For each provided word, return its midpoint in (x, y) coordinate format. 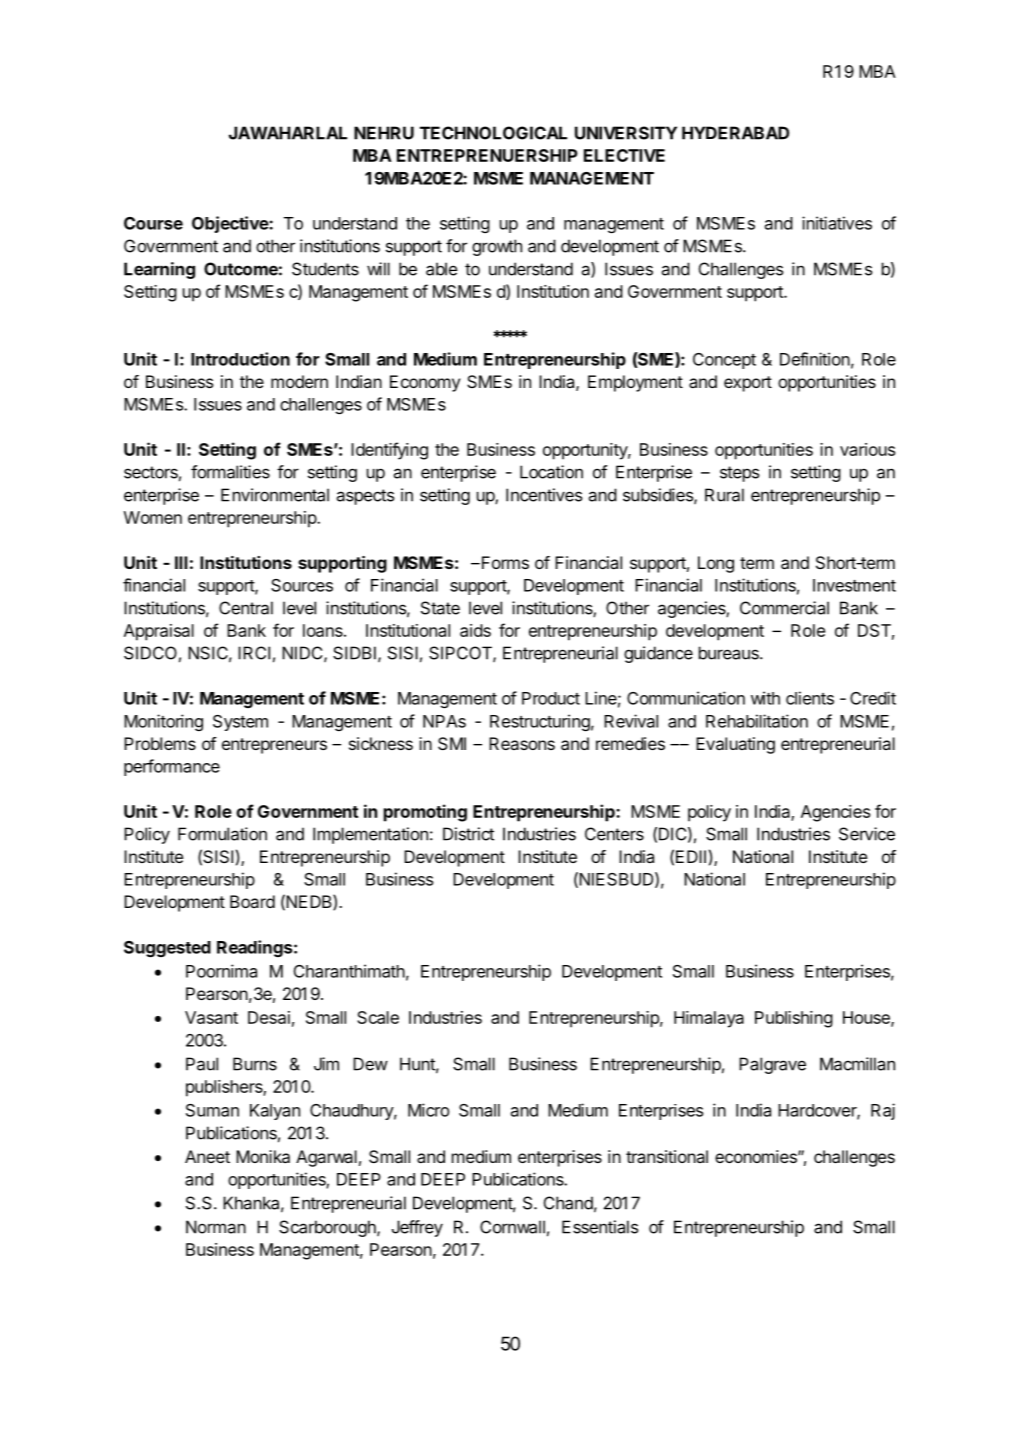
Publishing (794, 1019)
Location (551, 472)
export (748, 384)
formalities (230, 472)
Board (252, 901)
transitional (667, 1156)
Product (551, 698)
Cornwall (512, 1227)
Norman (216, 1227)
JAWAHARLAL (288, 133)
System (240, 723)
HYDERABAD (735, 133)
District (468, 834)
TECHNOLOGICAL (493, 133)
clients (810, 698)
